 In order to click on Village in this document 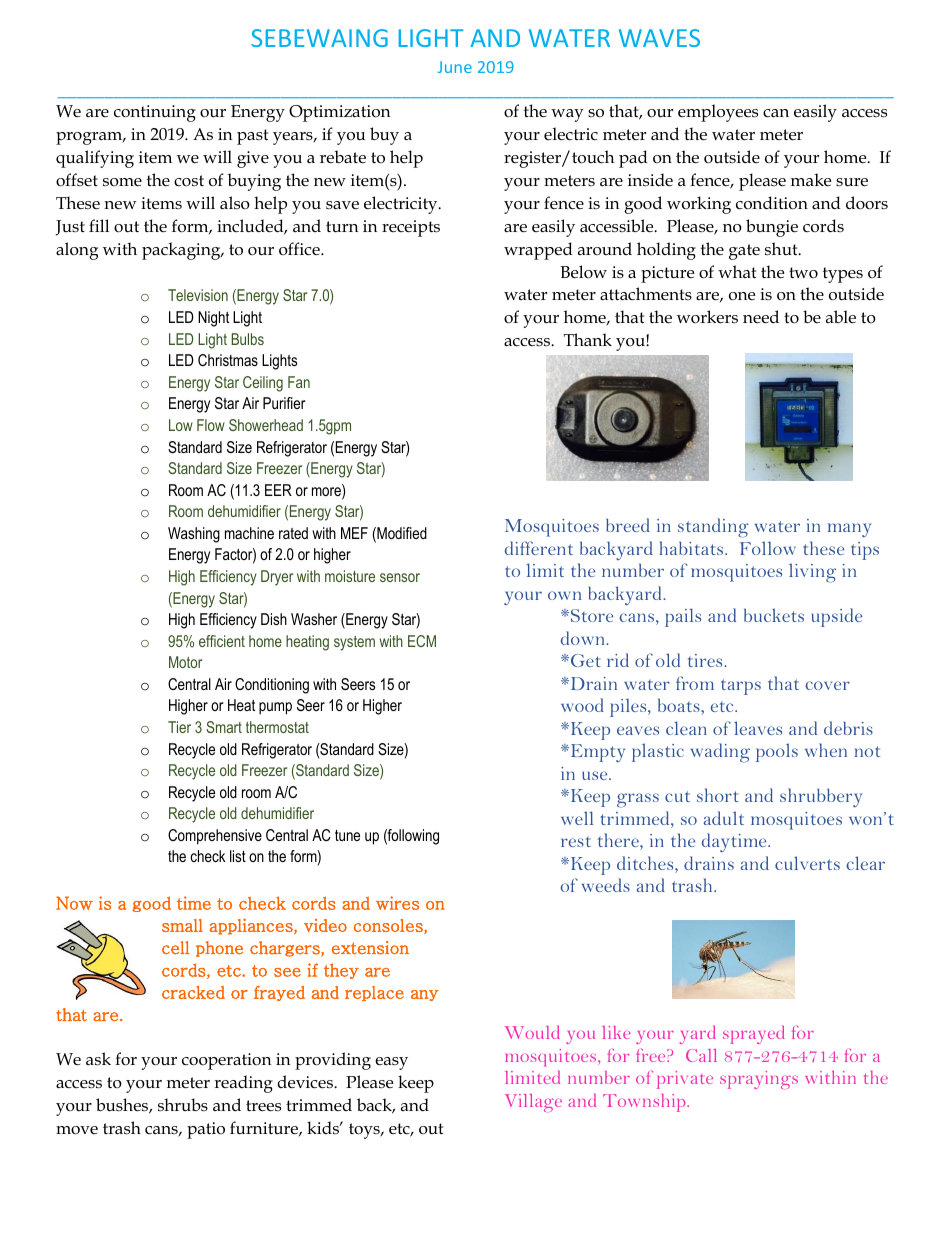, I will do `click(533, 1103)`.
